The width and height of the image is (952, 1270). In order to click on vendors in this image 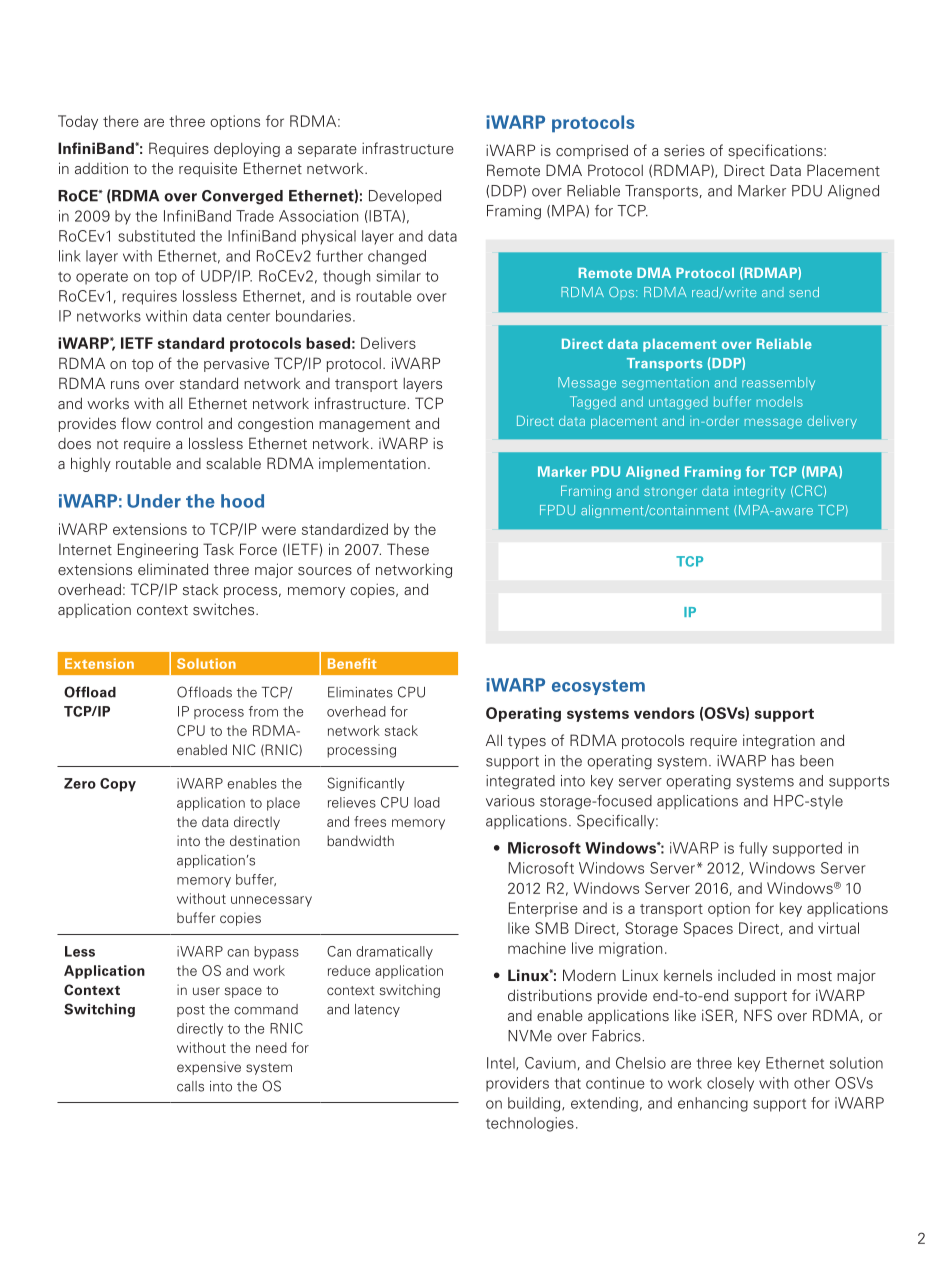, I will do `click(664, 713)`.
